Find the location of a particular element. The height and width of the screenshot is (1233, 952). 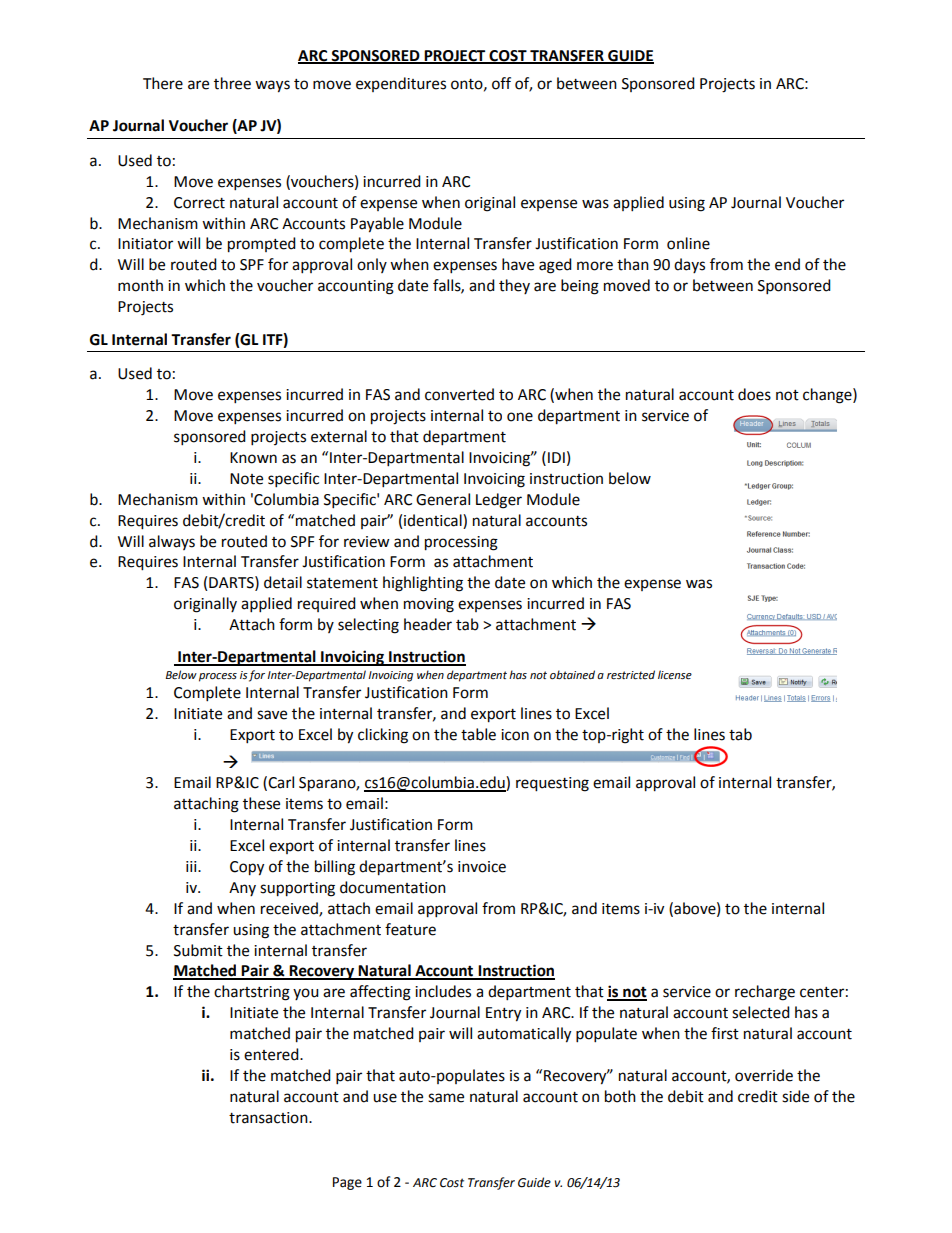

Note is located at coordinates (246, 479).
